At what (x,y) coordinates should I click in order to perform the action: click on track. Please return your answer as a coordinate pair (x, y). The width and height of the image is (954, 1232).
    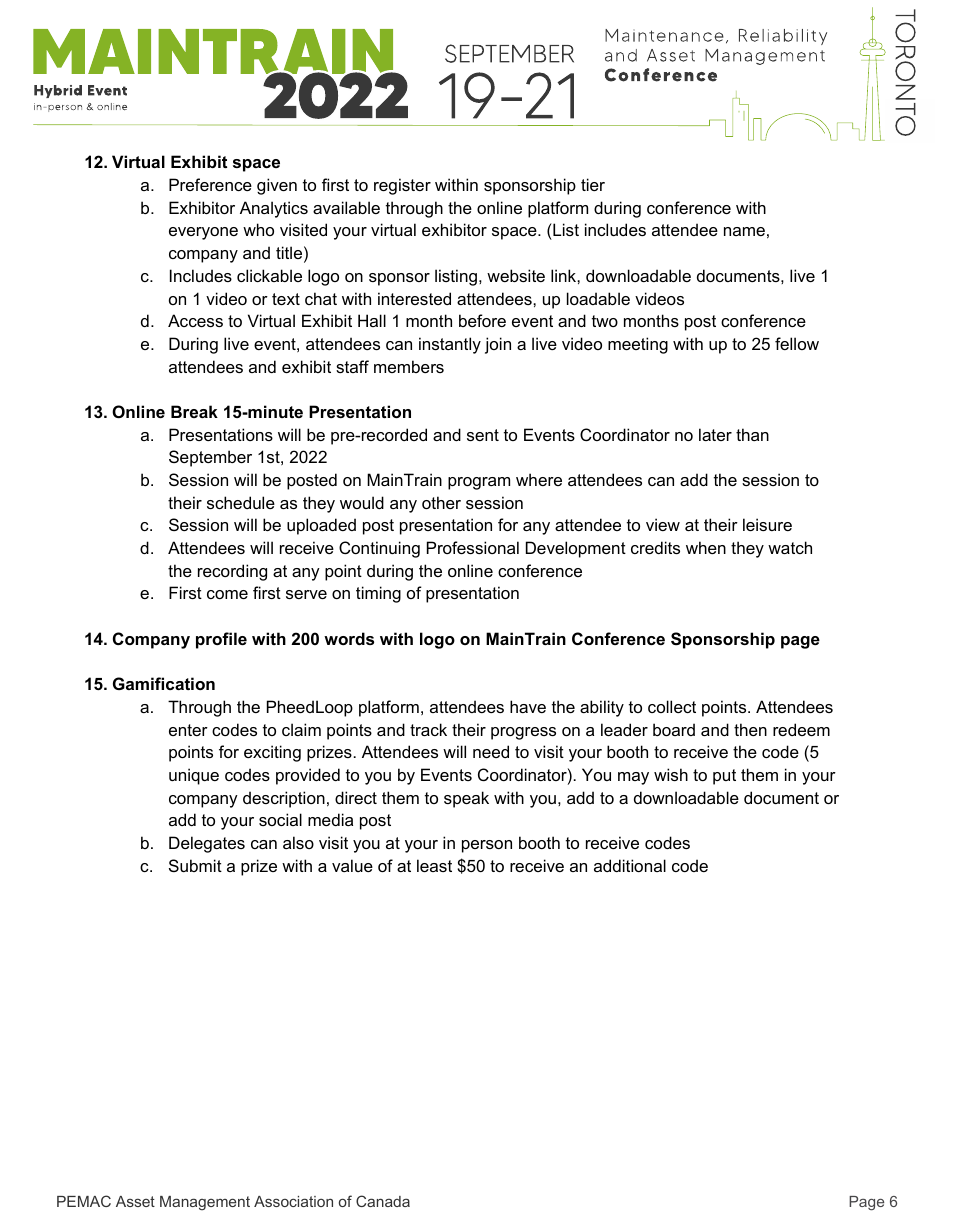
    Looking at the image, I should click on (428, 729).
